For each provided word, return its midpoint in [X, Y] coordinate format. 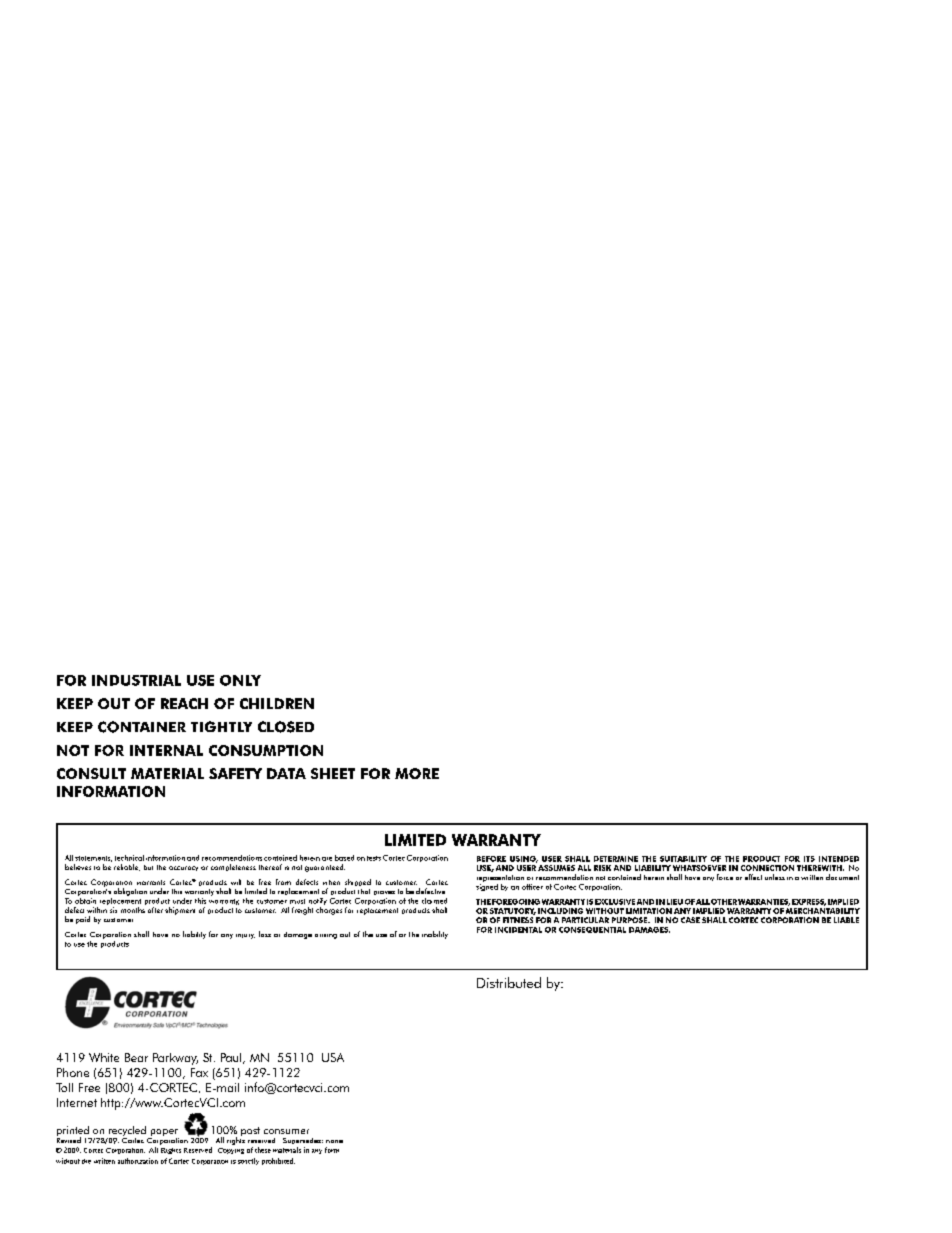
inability [435, 935]
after [155, 910]
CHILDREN [277, 703]
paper [163, 1134]
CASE [690, 920]
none [334, 1141]
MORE [417, 773]
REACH [184, 703]
